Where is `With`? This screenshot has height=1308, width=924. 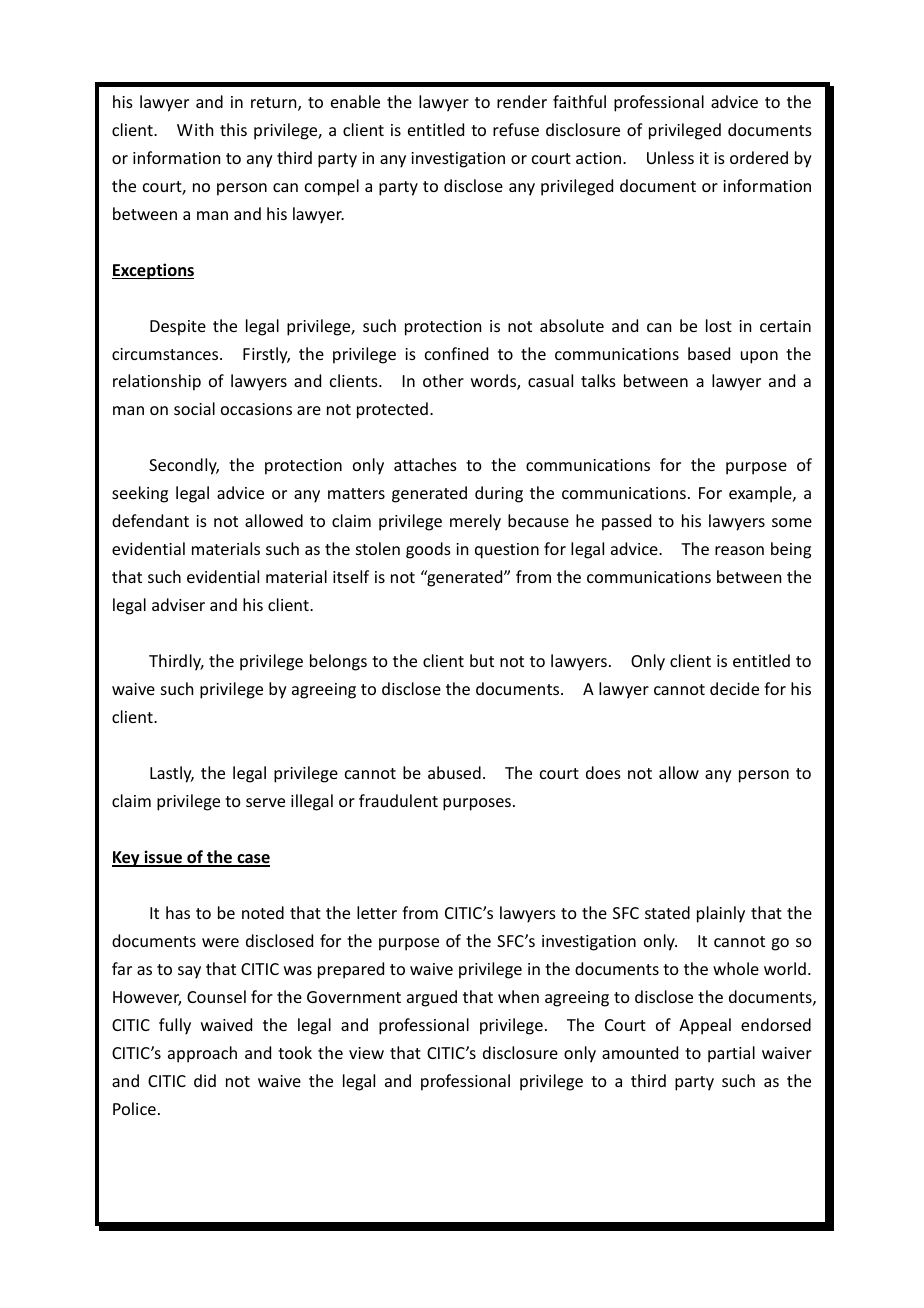
With is located at coordinates (195, 129).
